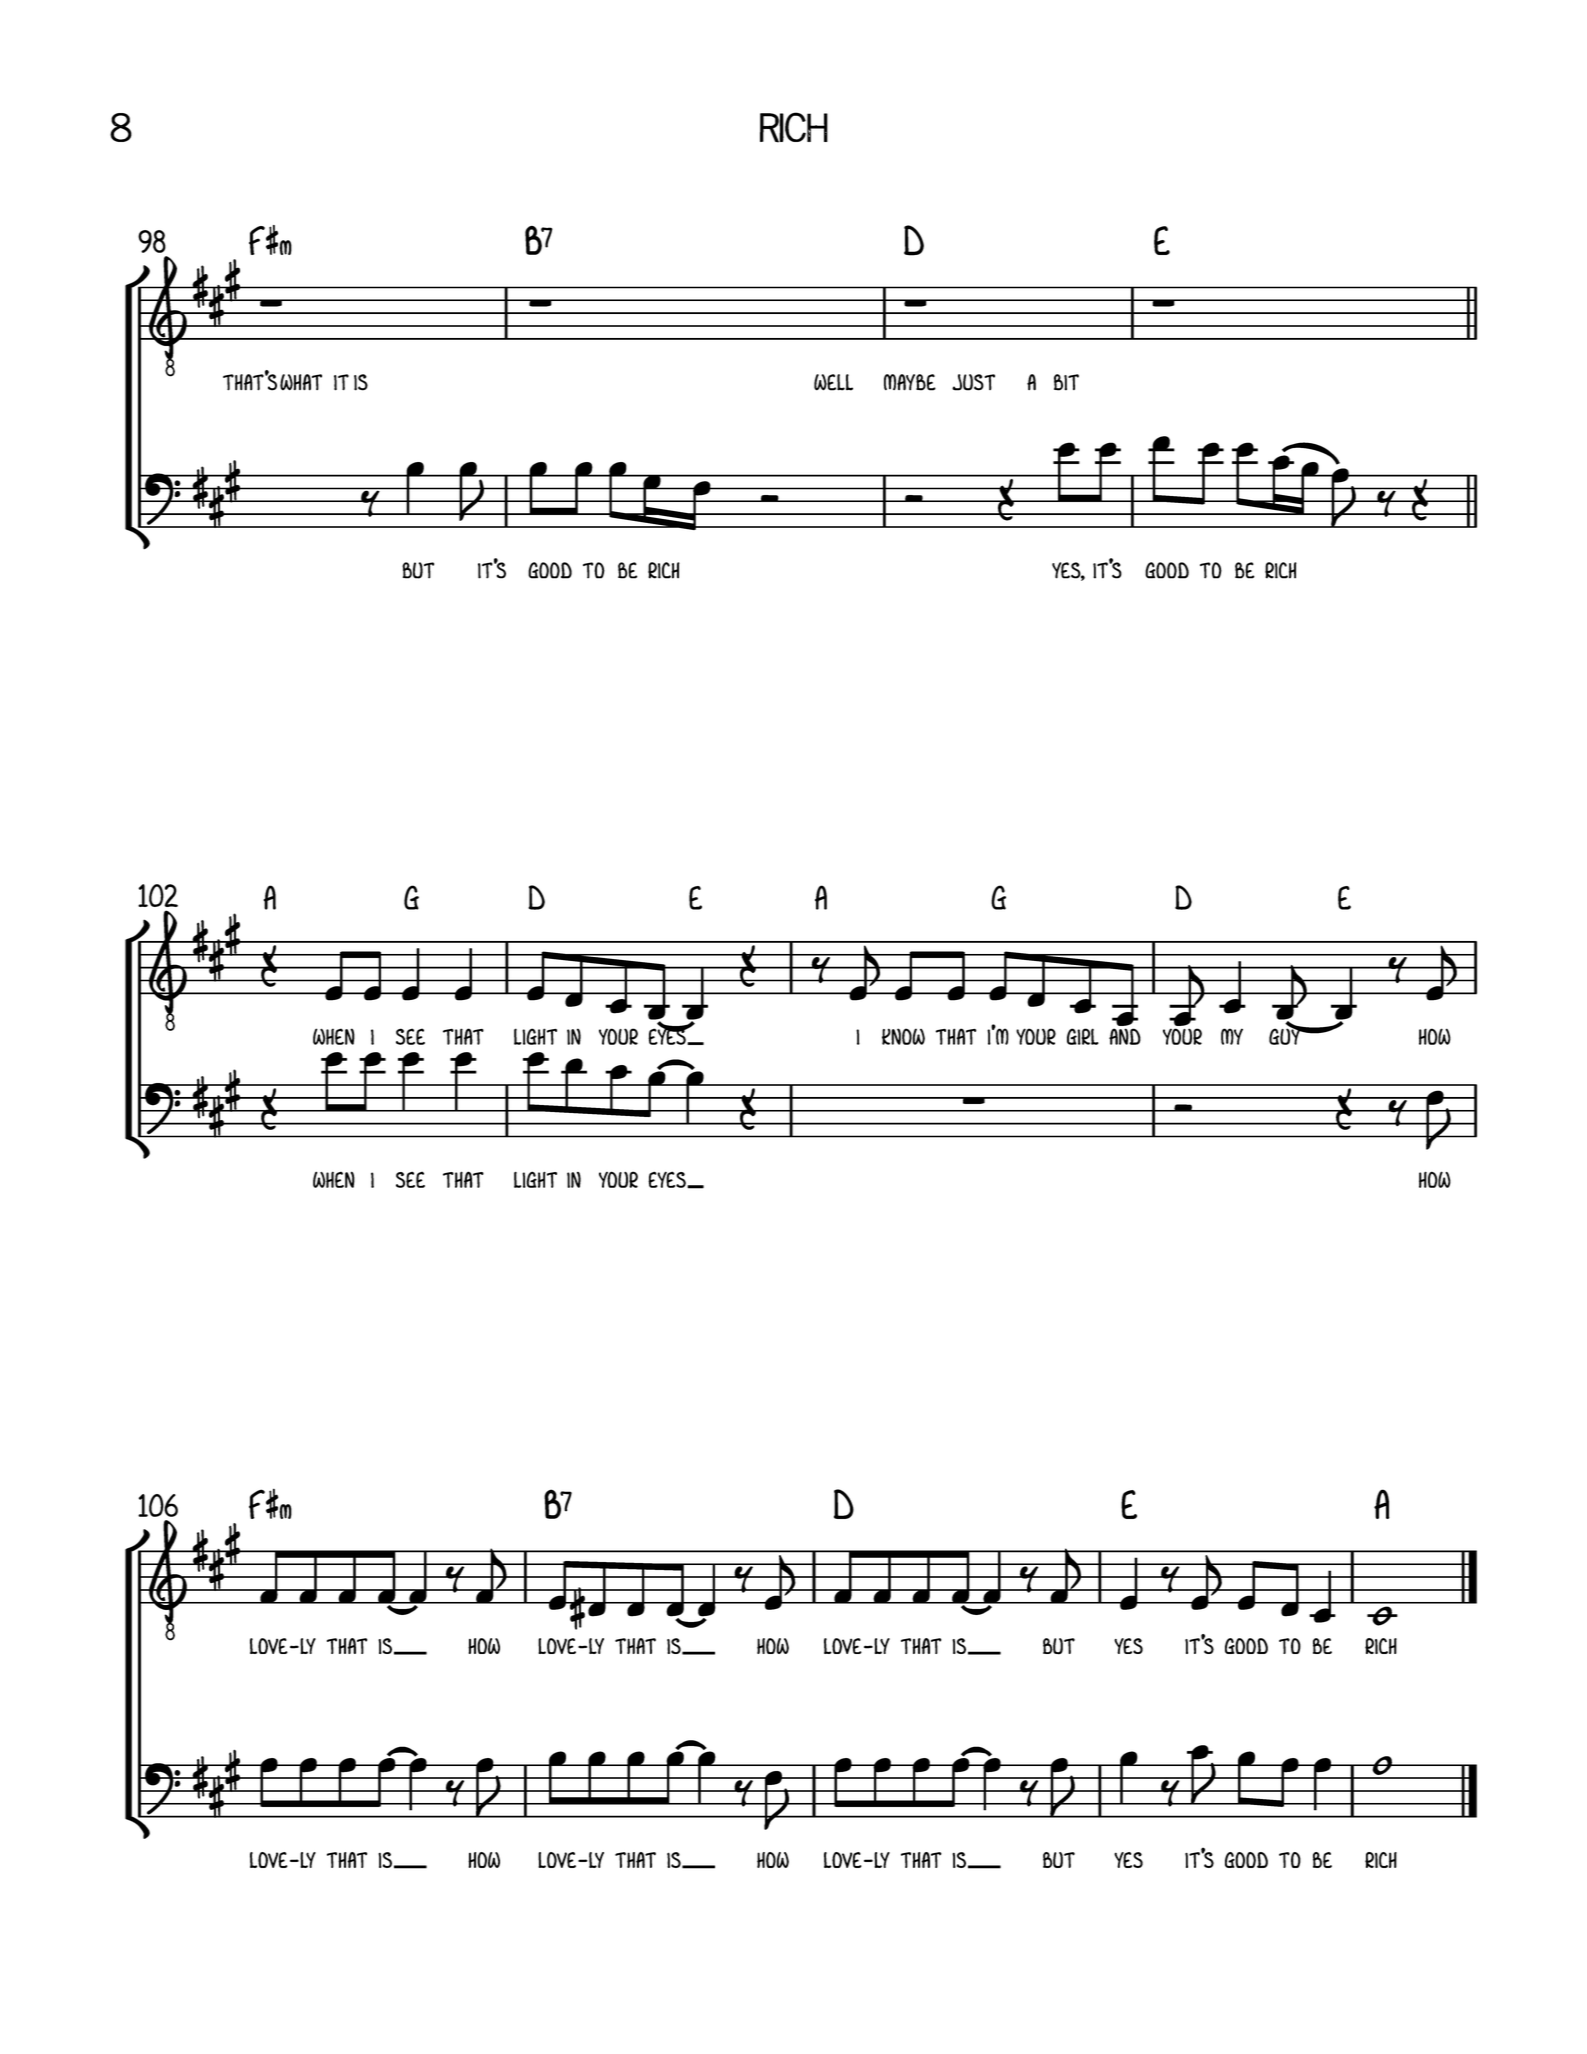  Describe the element at coordinates (910, 382) in the screenshot. I see `maybe` at that location.
